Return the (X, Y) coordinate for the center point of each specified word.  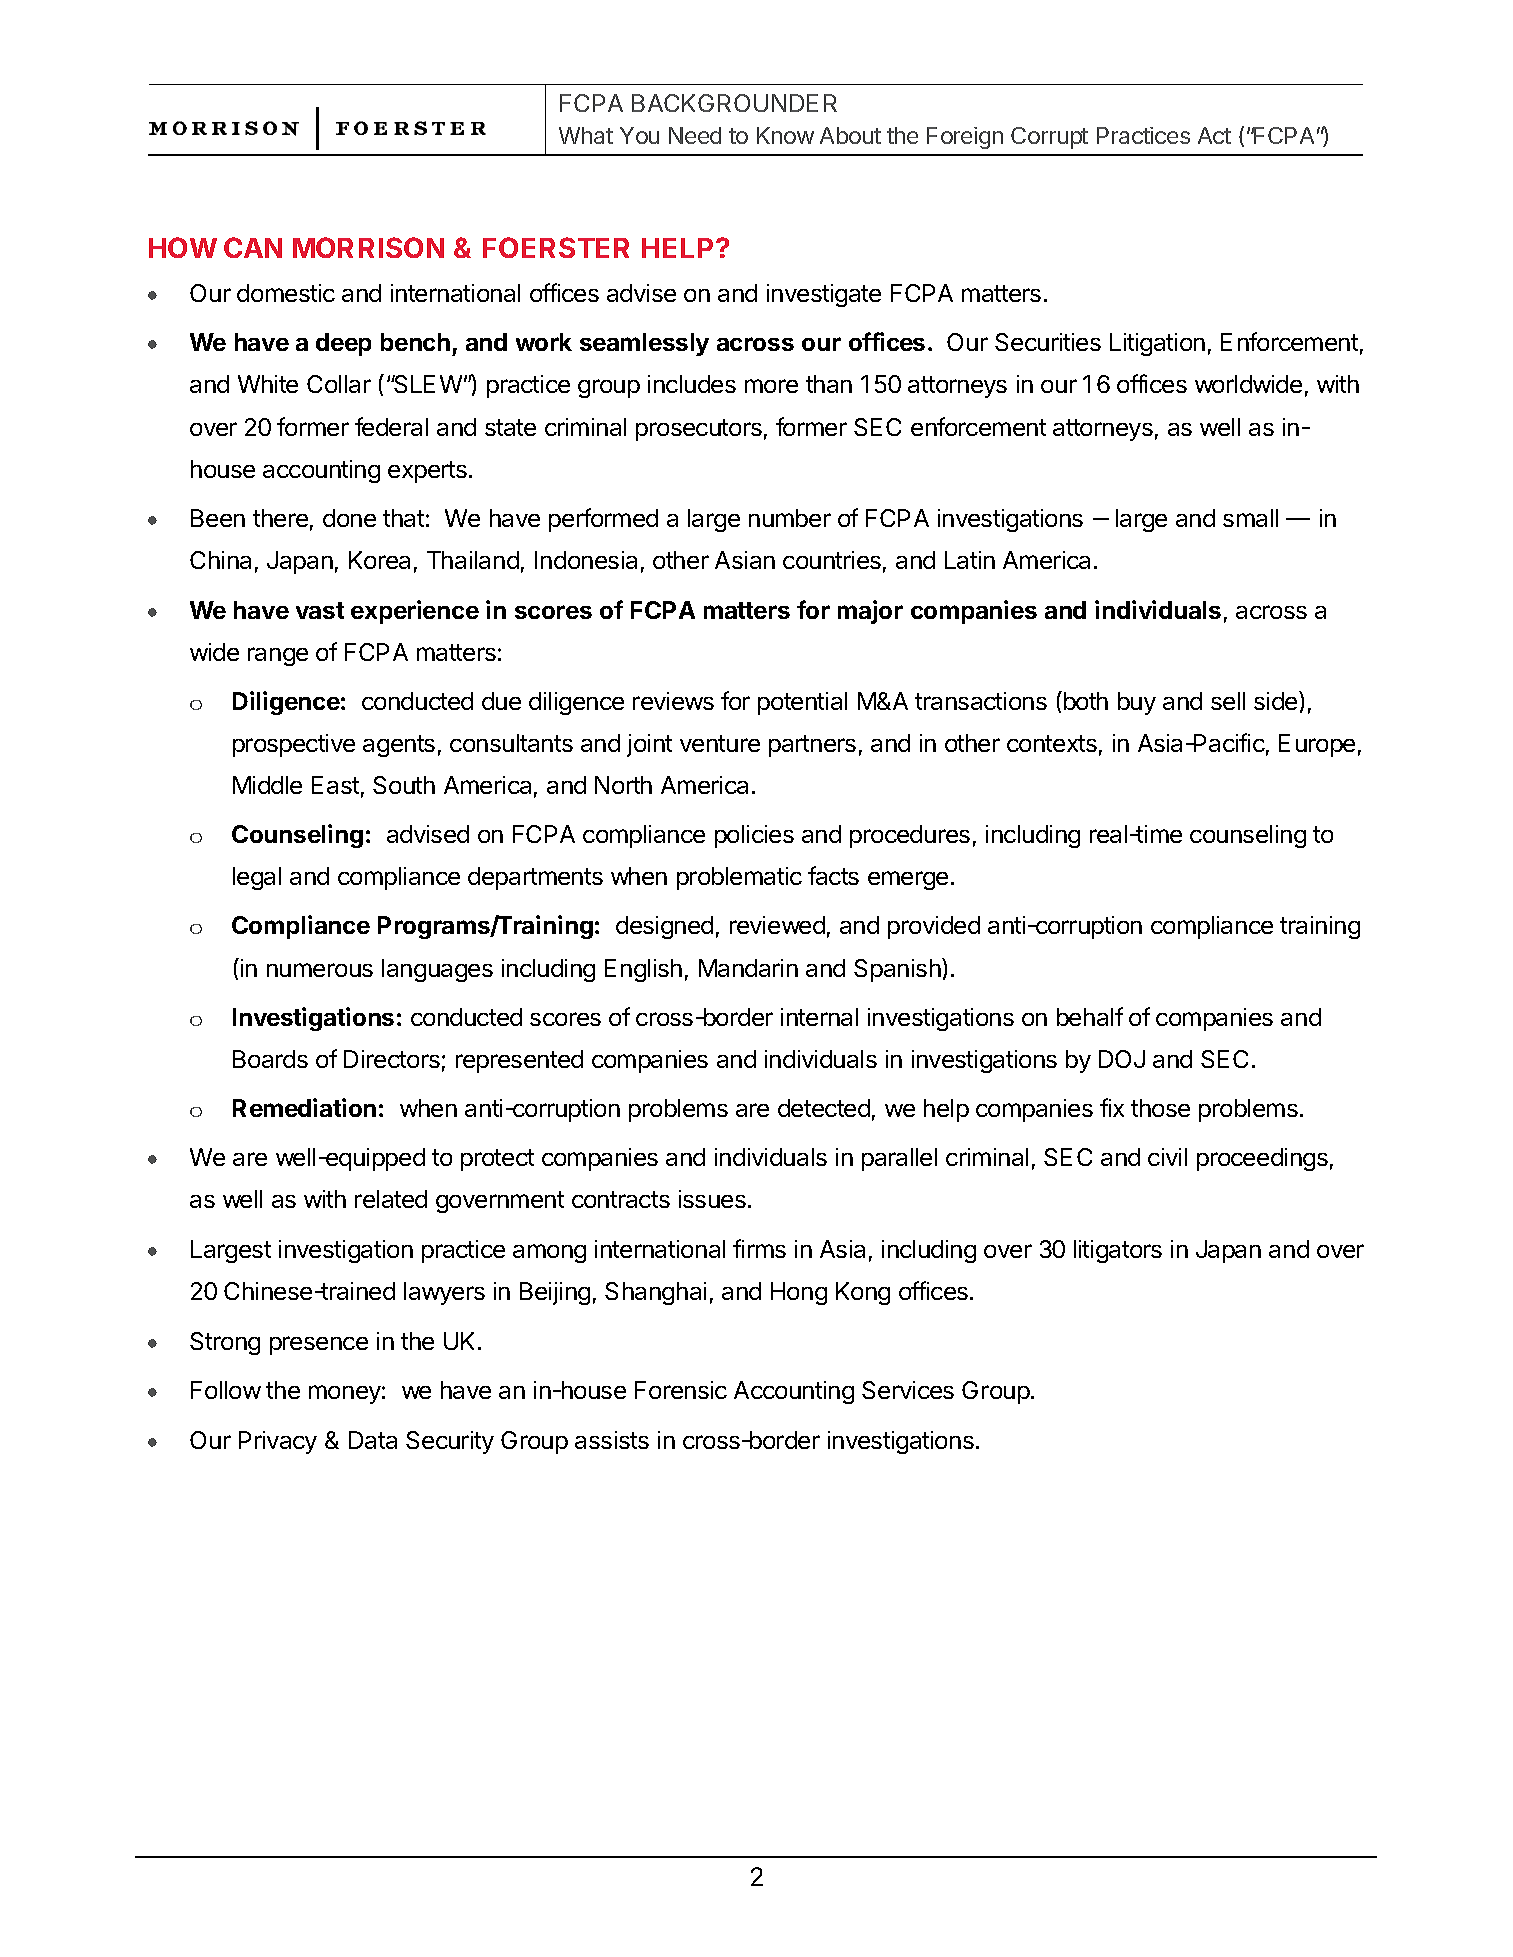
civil (1167, 1157)
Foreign (965, 138)
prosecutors (699, 430)
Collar (339, 384)
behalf (1090, 1016)
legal (257, 878)
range (278, 656)
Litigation (1157, 344)
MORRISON (368, 247)
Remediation (304, 1107)
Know (785, 135)
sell (1228, 701)
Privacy (278, 1442)
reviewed (777, 925)
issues (712, 1199)
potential (802, 703)
